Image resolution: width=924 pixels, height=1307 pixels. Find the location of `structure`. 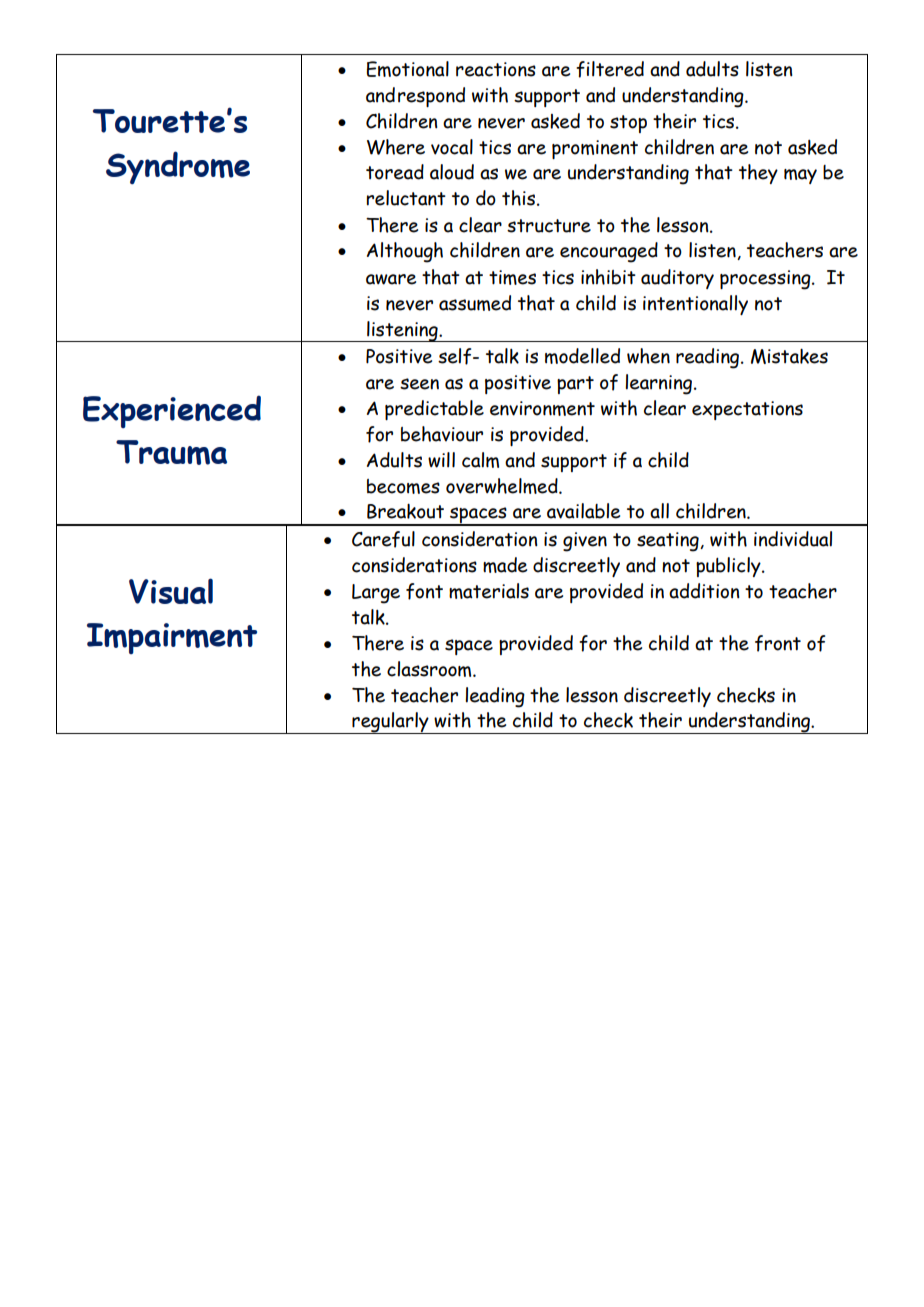

structure is located at coordinates (549, 226).
